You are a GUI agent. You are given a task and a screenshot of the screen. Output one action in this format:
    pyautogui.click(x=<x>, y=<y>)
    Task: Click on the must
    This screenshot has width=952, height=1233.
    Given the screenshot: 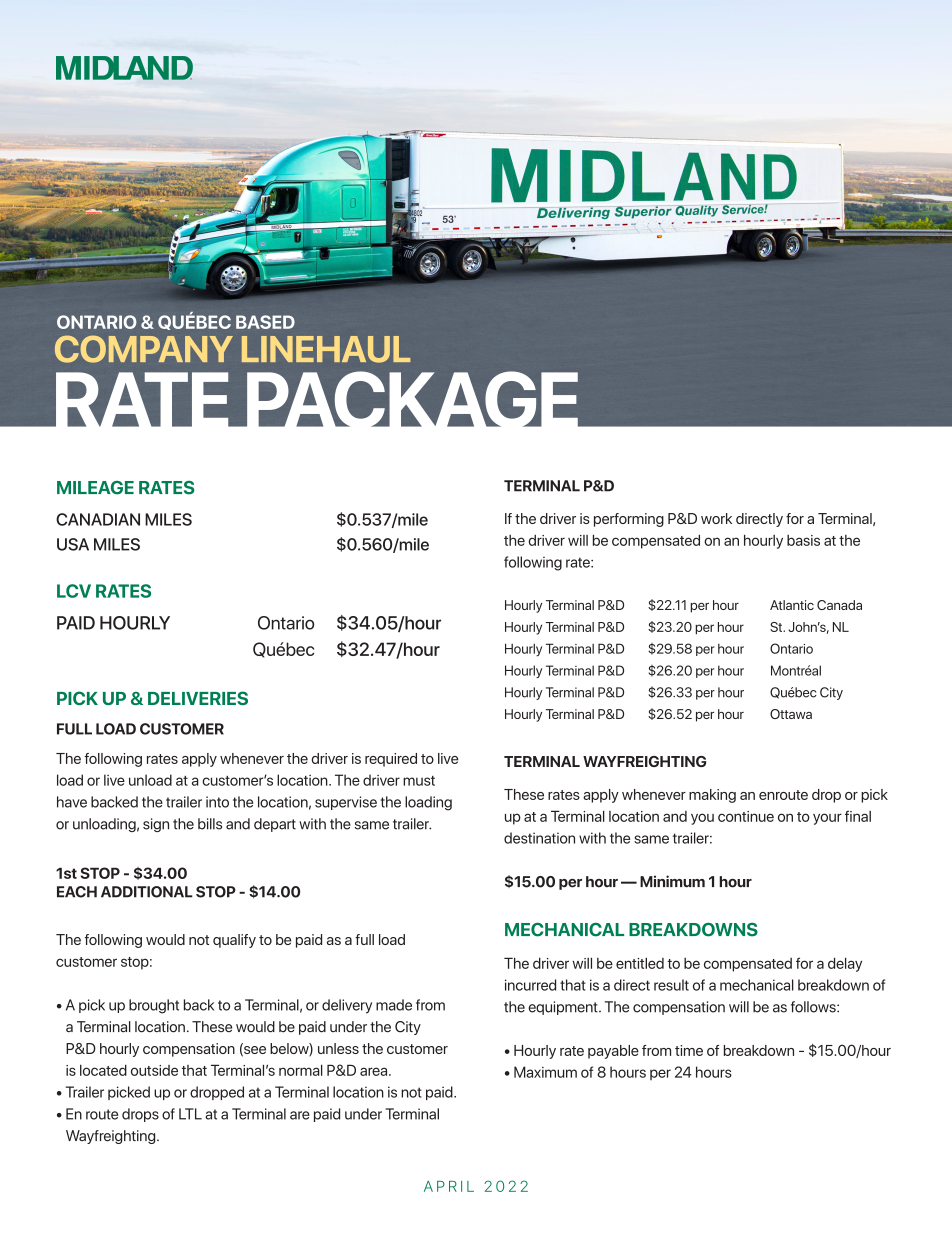 What is the action you would take?
    pyautogui.click(x=419, y=781)
